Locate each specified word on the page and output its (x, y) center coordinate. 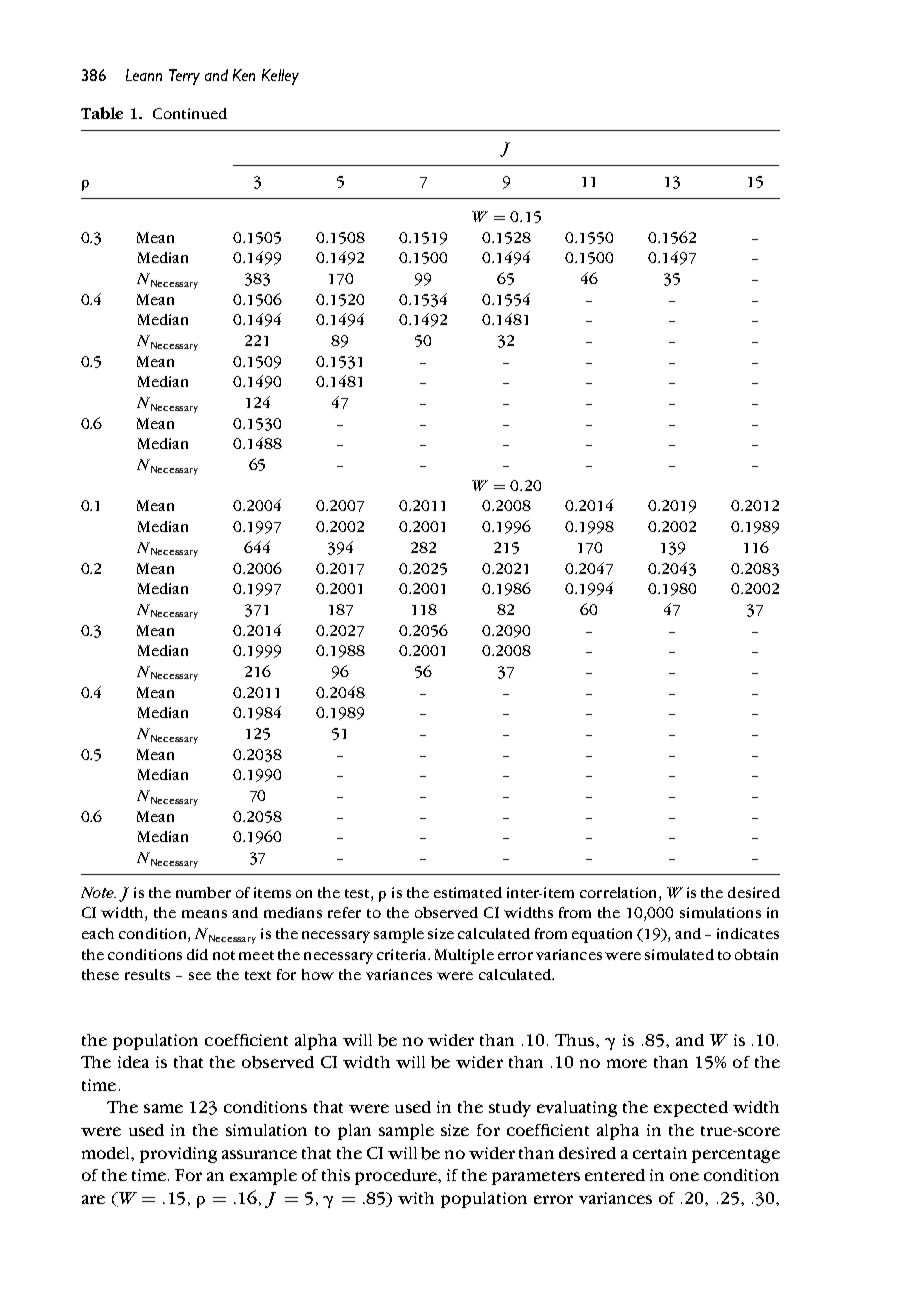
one (684, 1176)
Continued (190, 113)
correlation (620, 892)
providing (178, 1155)
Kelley (280, 77)
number (203, 892)
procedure (397, 1177)
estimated (468, 892)
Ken (244, 75)
